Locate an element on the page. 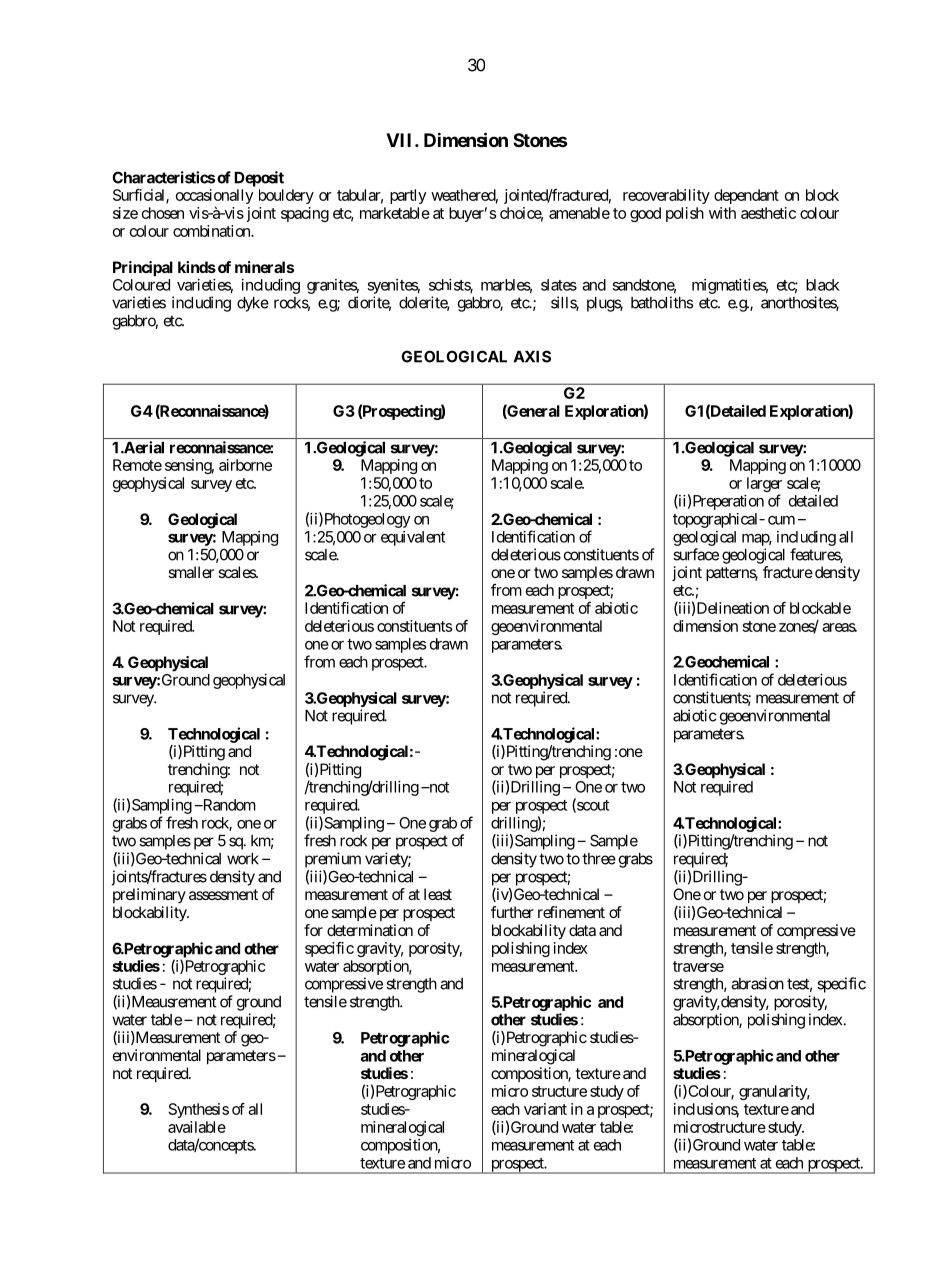 The width and height of the image is (951, 1288). dependant is located at coordinates (746, 196).
